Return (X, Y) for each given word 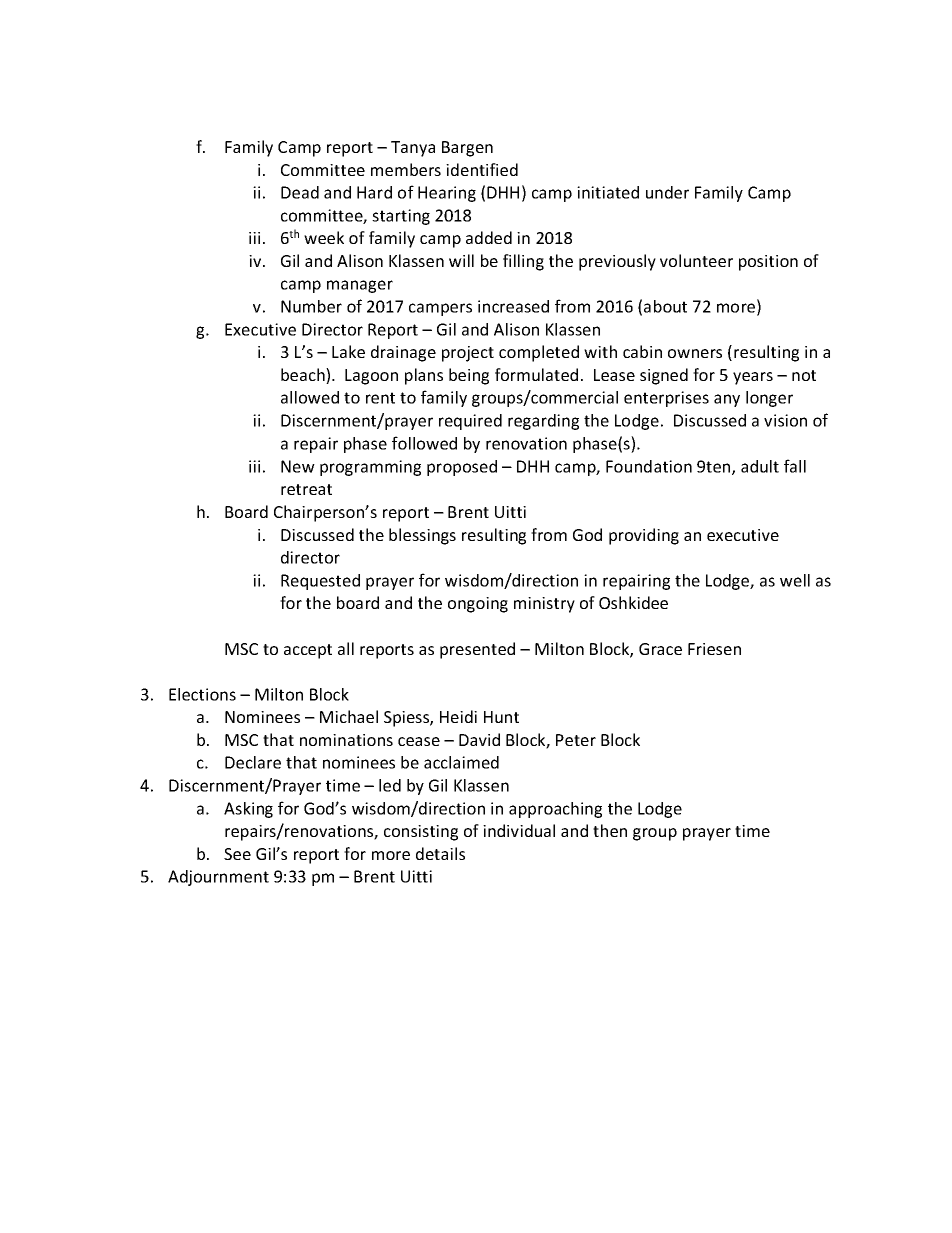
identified (482, 169)
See (237, 854)
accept (308, 651)
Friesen (714, 649)
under (667, 192)
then (610, 830)
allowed (310, 397)
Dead (300, 192)
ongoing (478, 605)
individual (519, 830)
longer (769, 399)
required (470, 422)
